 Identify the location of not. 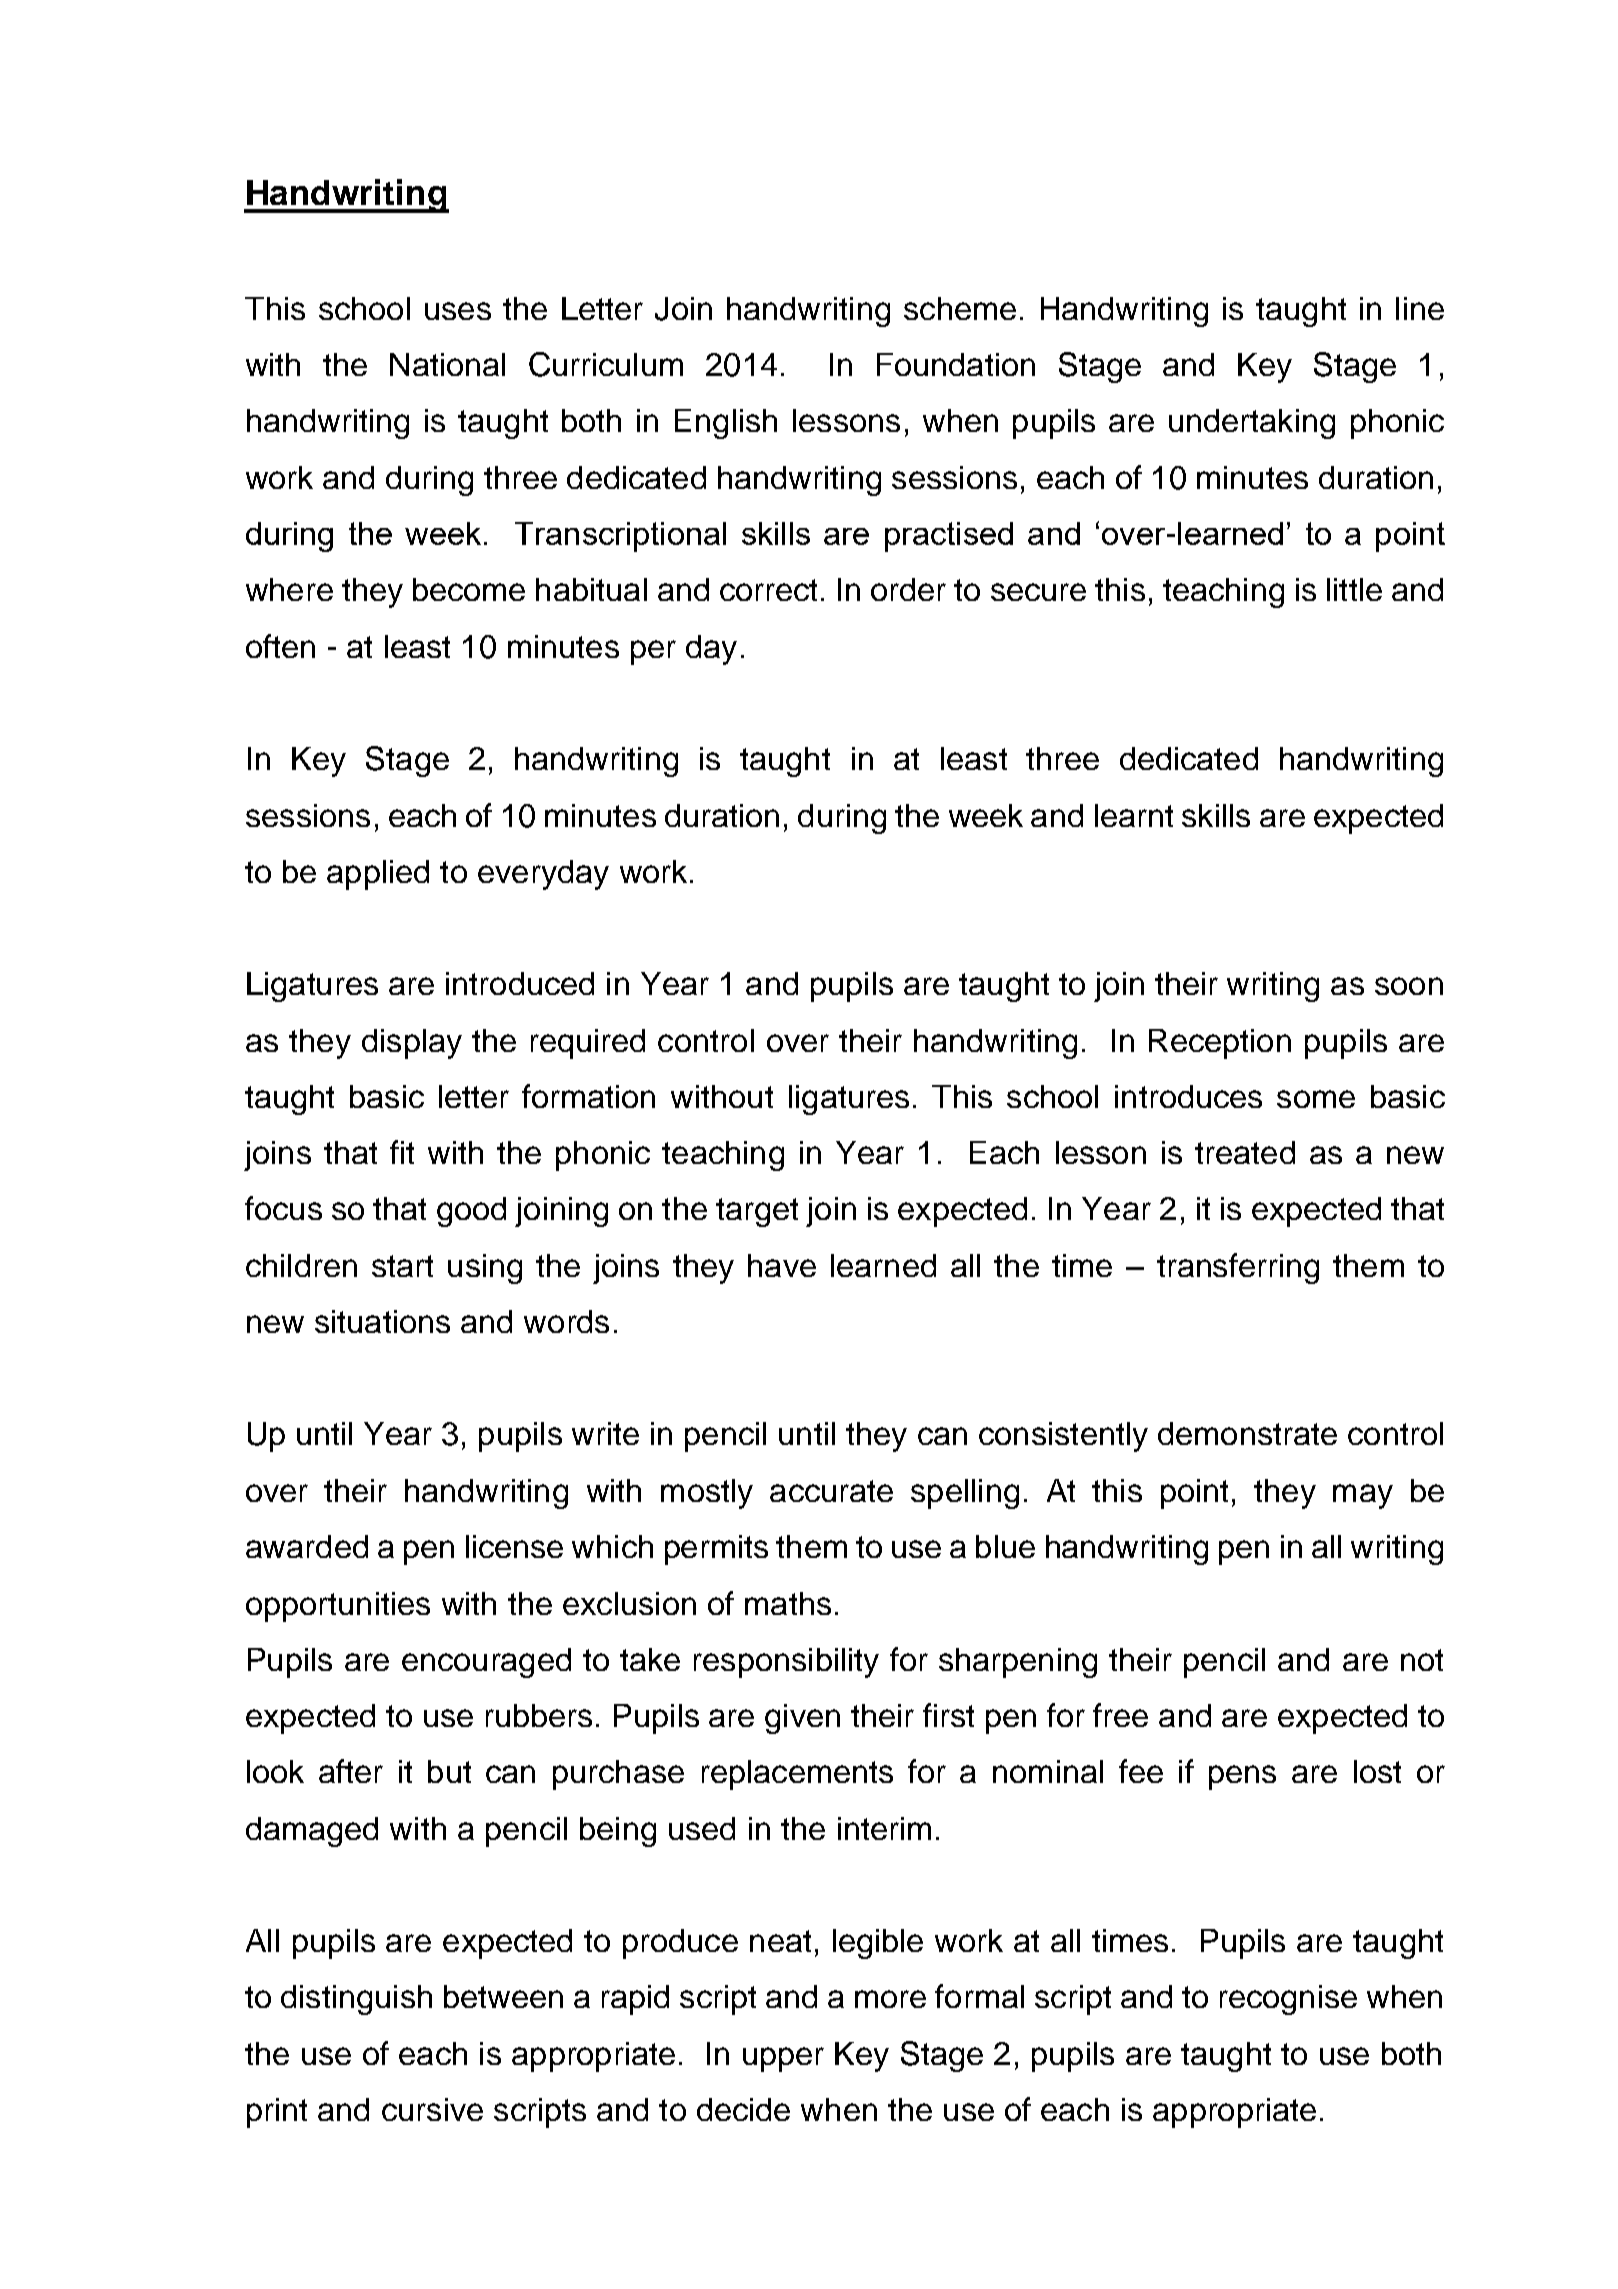
(1422, 1660).
